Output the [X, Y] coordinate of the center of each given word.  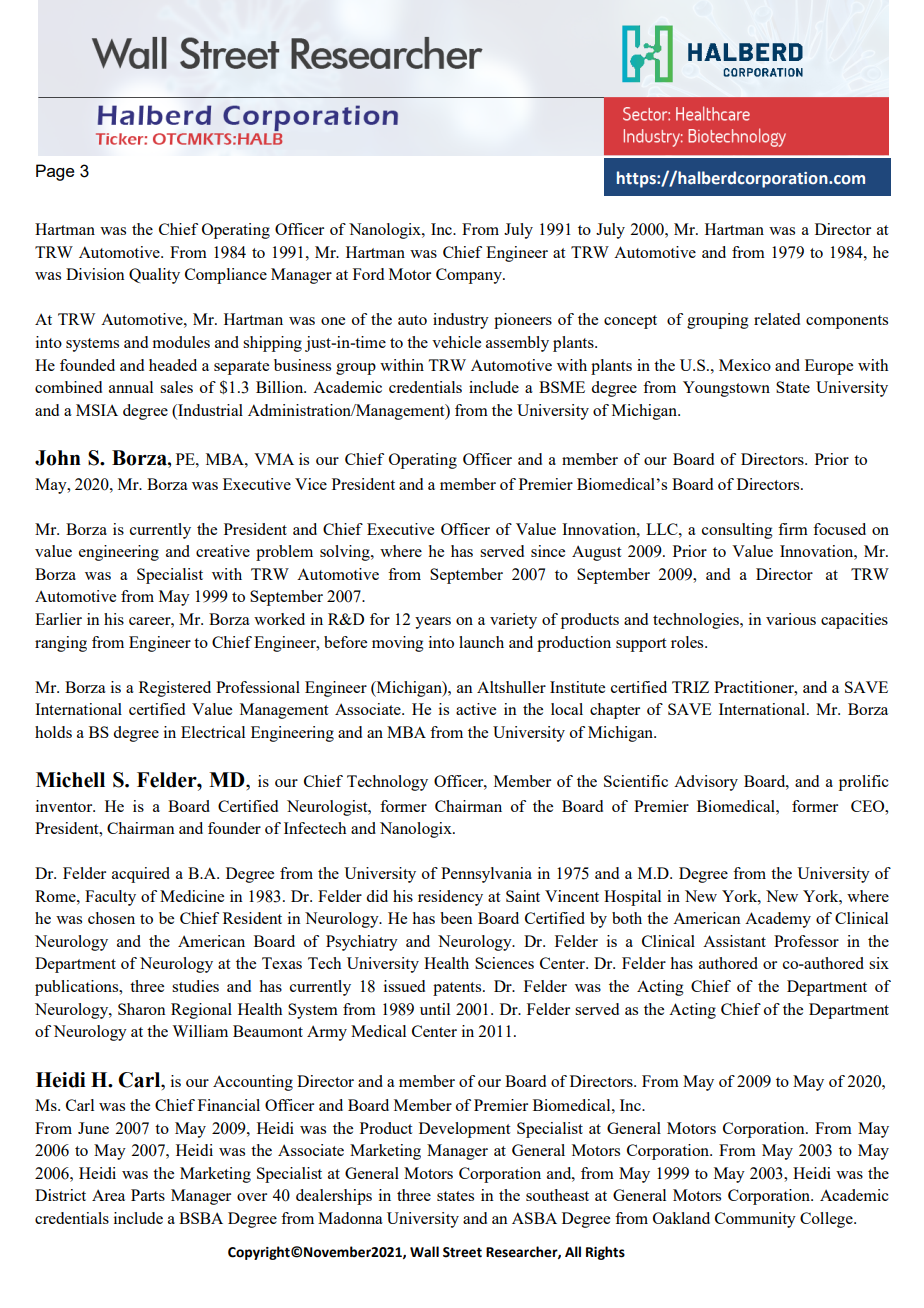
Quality [154, 276]
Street [462, 1252]
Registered [175, 689]
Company [470, 276]
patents [458, 989]
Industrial [209, 410]
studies [195, 986]
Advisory [706, 783]
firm [793, 529]
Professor [806, 941]
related [777, 319]
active [476, 709]
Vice [311, 484]
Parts [148, 1195]
